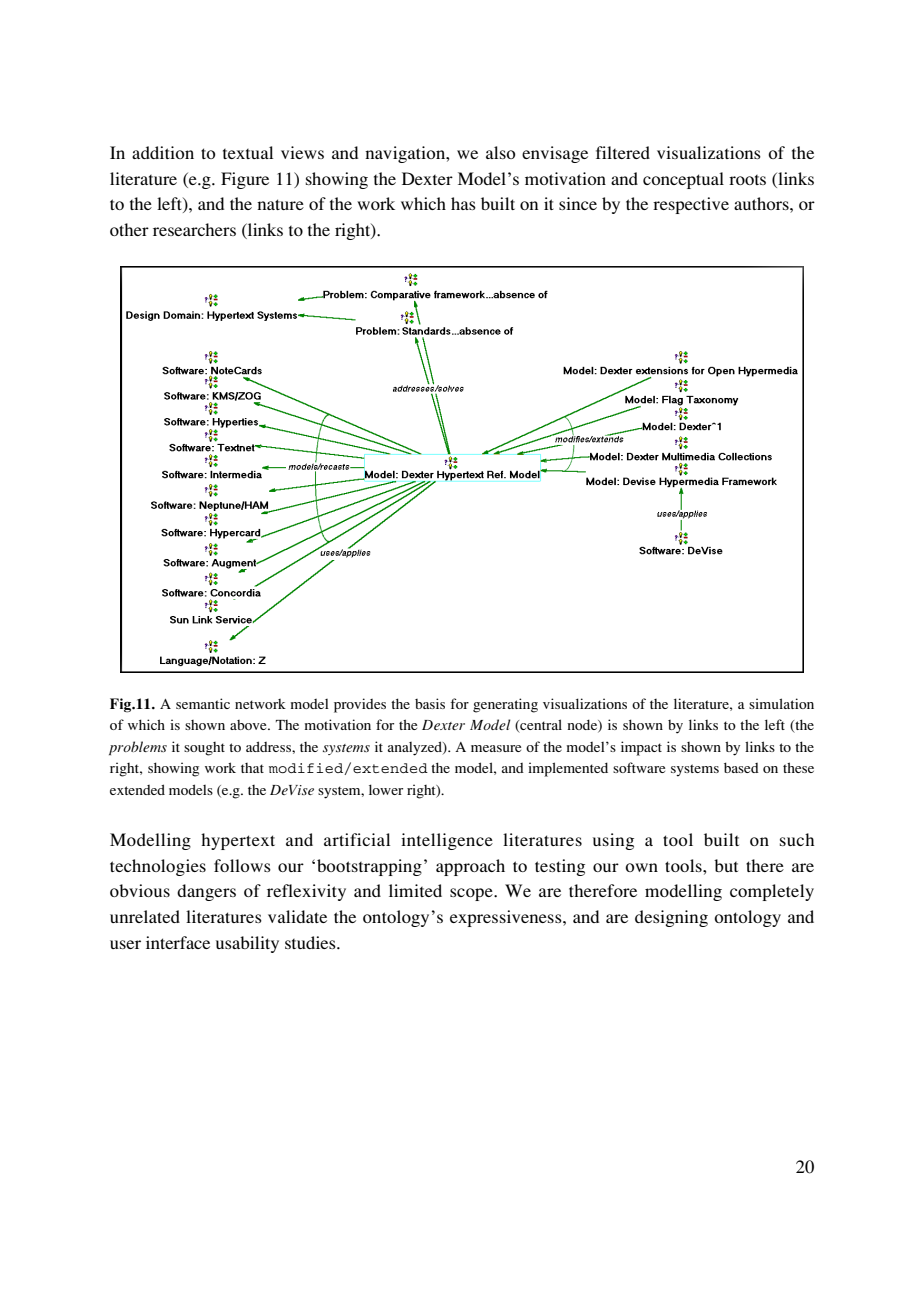  What do you see at coordinates (194, 229) in the document?
I see `researchers` at bounding box center [194, 229].
